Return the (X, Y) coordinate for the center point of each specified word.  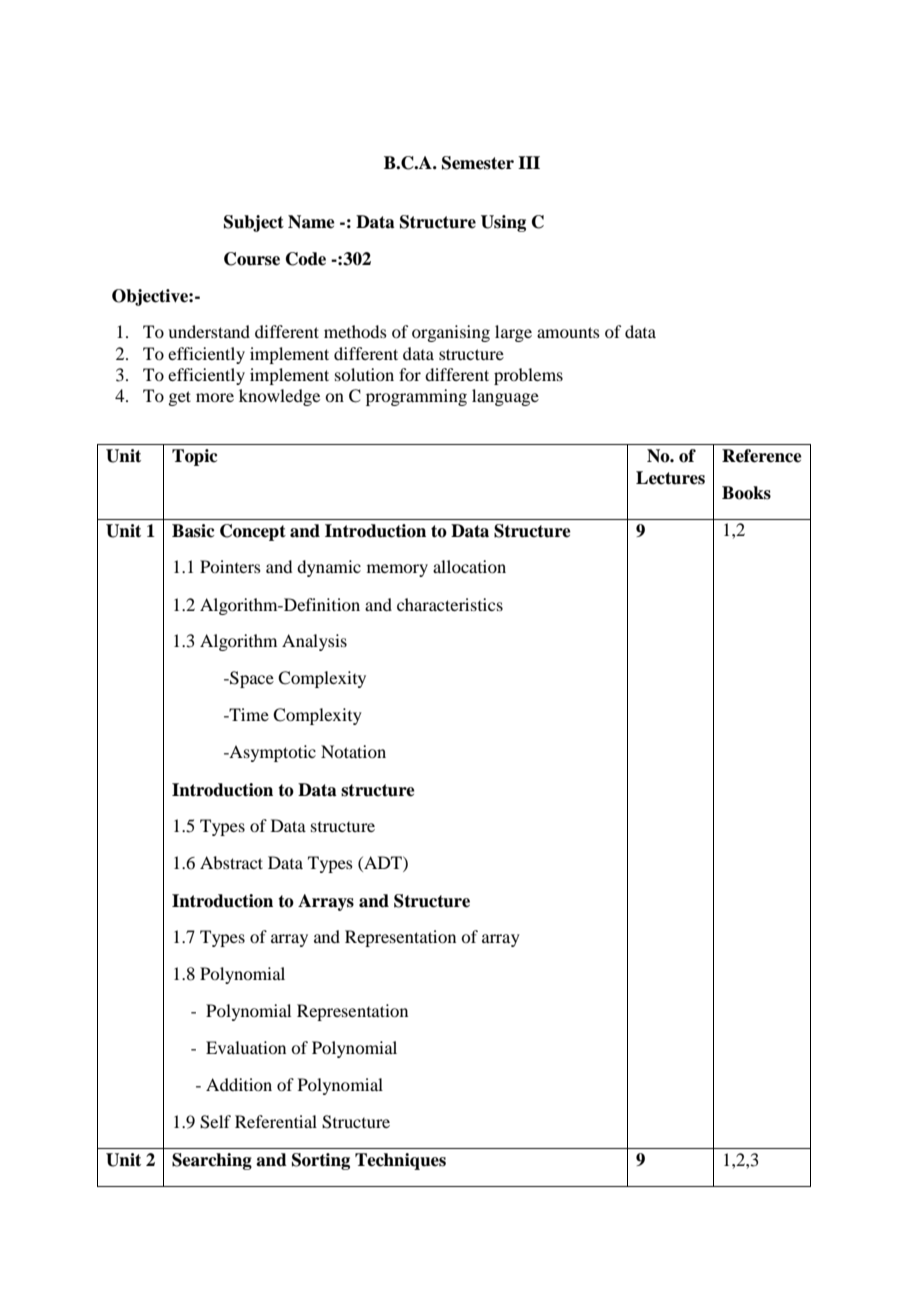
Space (251, 679)
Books (746, 493)
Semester (478, 163)
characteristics (450, 604)
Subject (254, 223)
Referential (276, 1121)
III (529, 162)
